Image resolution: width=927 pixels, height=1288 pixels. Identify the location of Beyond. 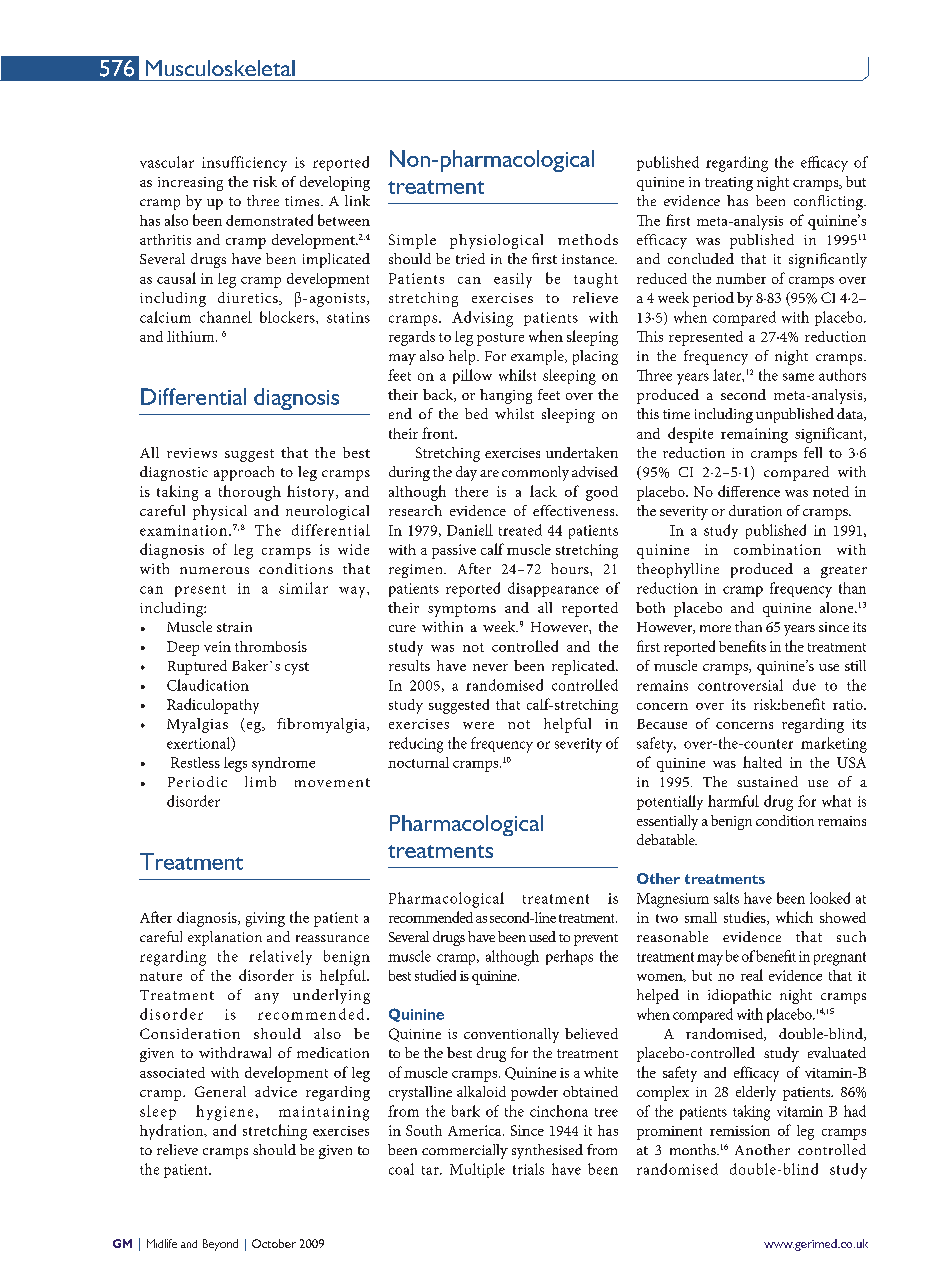
(220, 1245).
